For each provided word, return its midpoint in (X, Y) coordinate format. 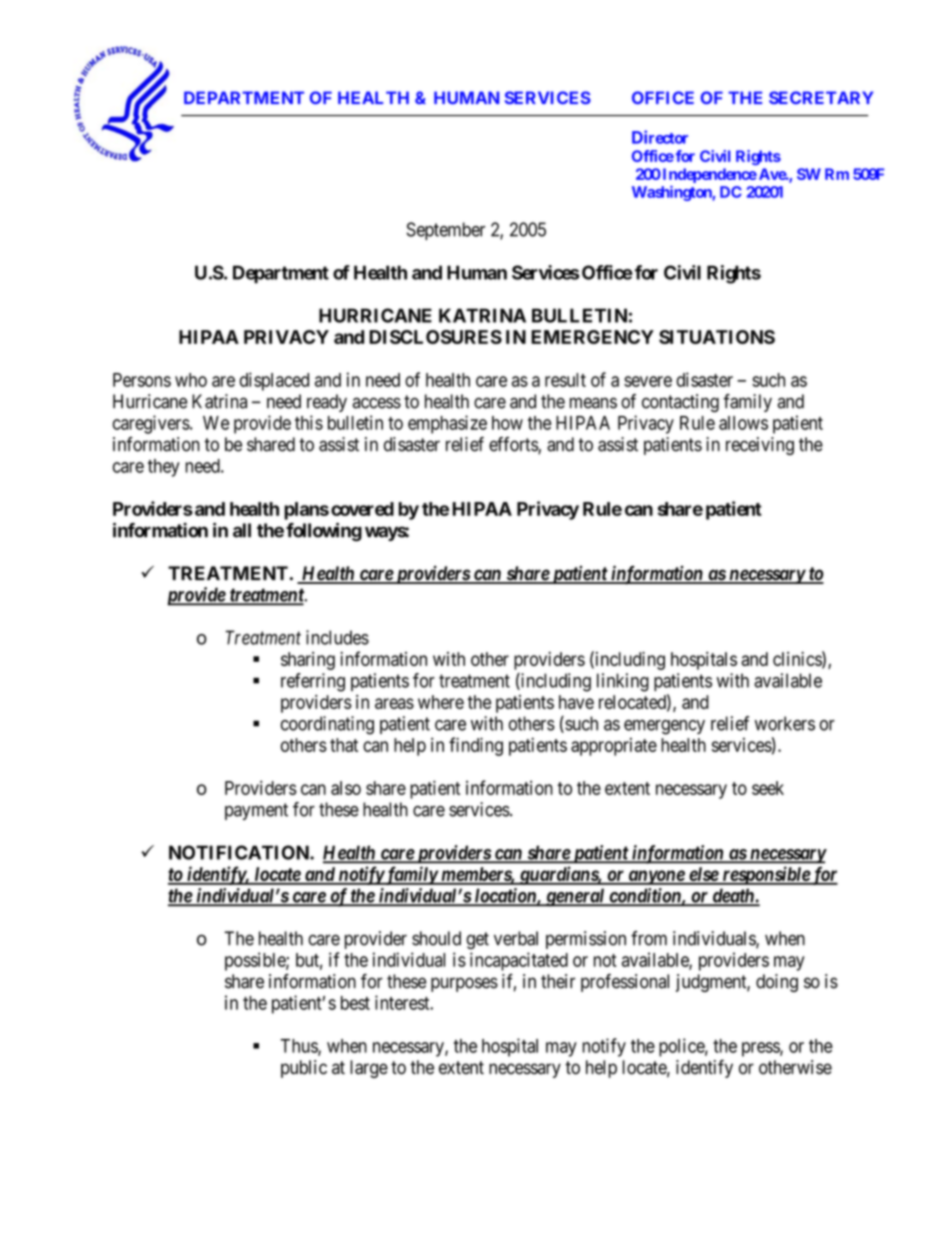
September (445, 231)
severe (648, 381)
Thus (299, 1047)
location (505, 896)
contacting (680, 403)
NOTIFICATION (240, 852)
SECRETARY (821, 97)
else (703, 875)
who (191, 380)
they (164, 468)
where (441, 702)
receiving (760, 446)
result (565, 380)
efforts (514, 445)
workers (785, 723)
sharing (308, 661)
